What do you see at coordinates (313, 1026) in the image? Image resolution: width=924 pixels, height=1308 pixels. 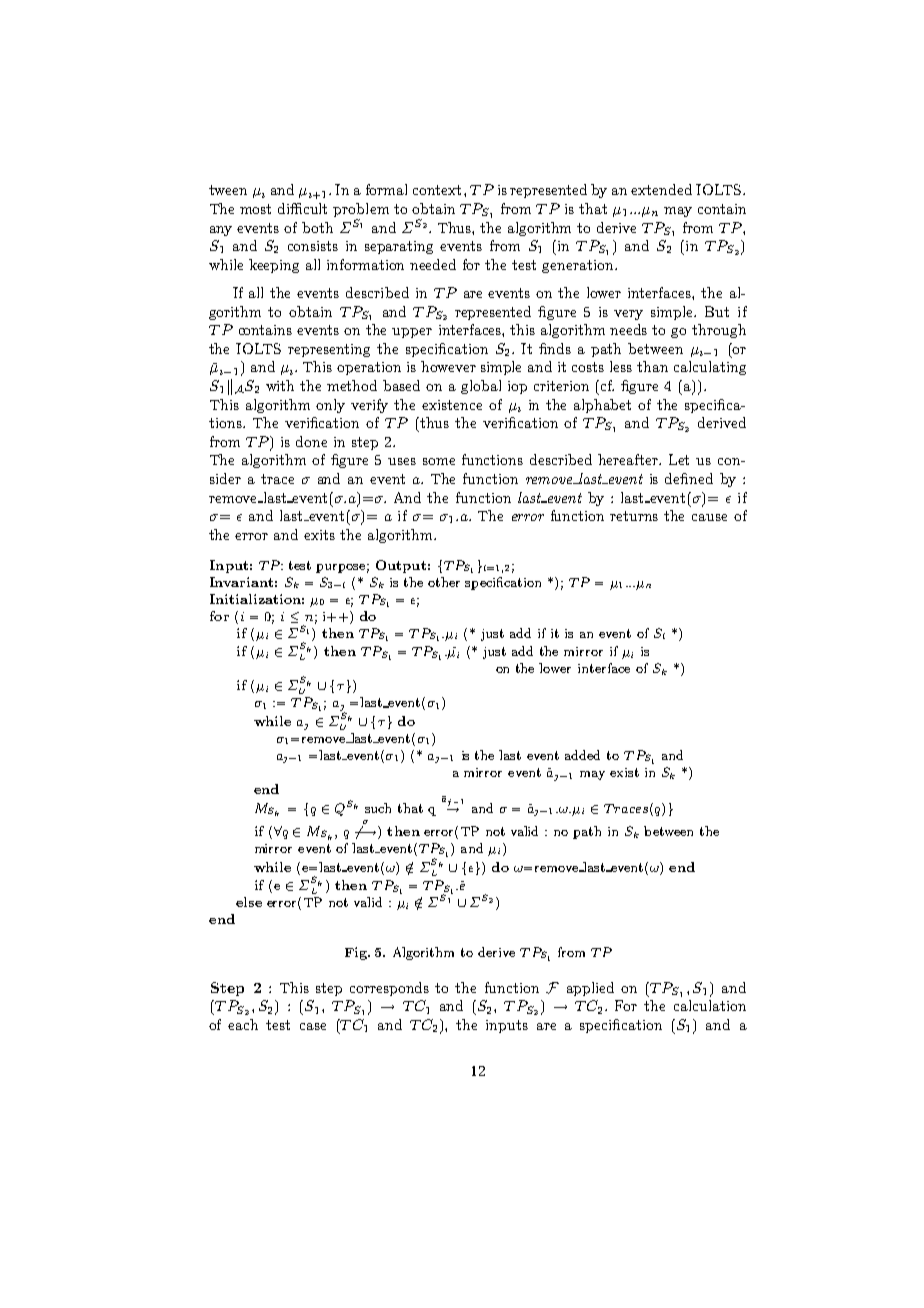 I see `case` at bounding box center [313, 1026].
